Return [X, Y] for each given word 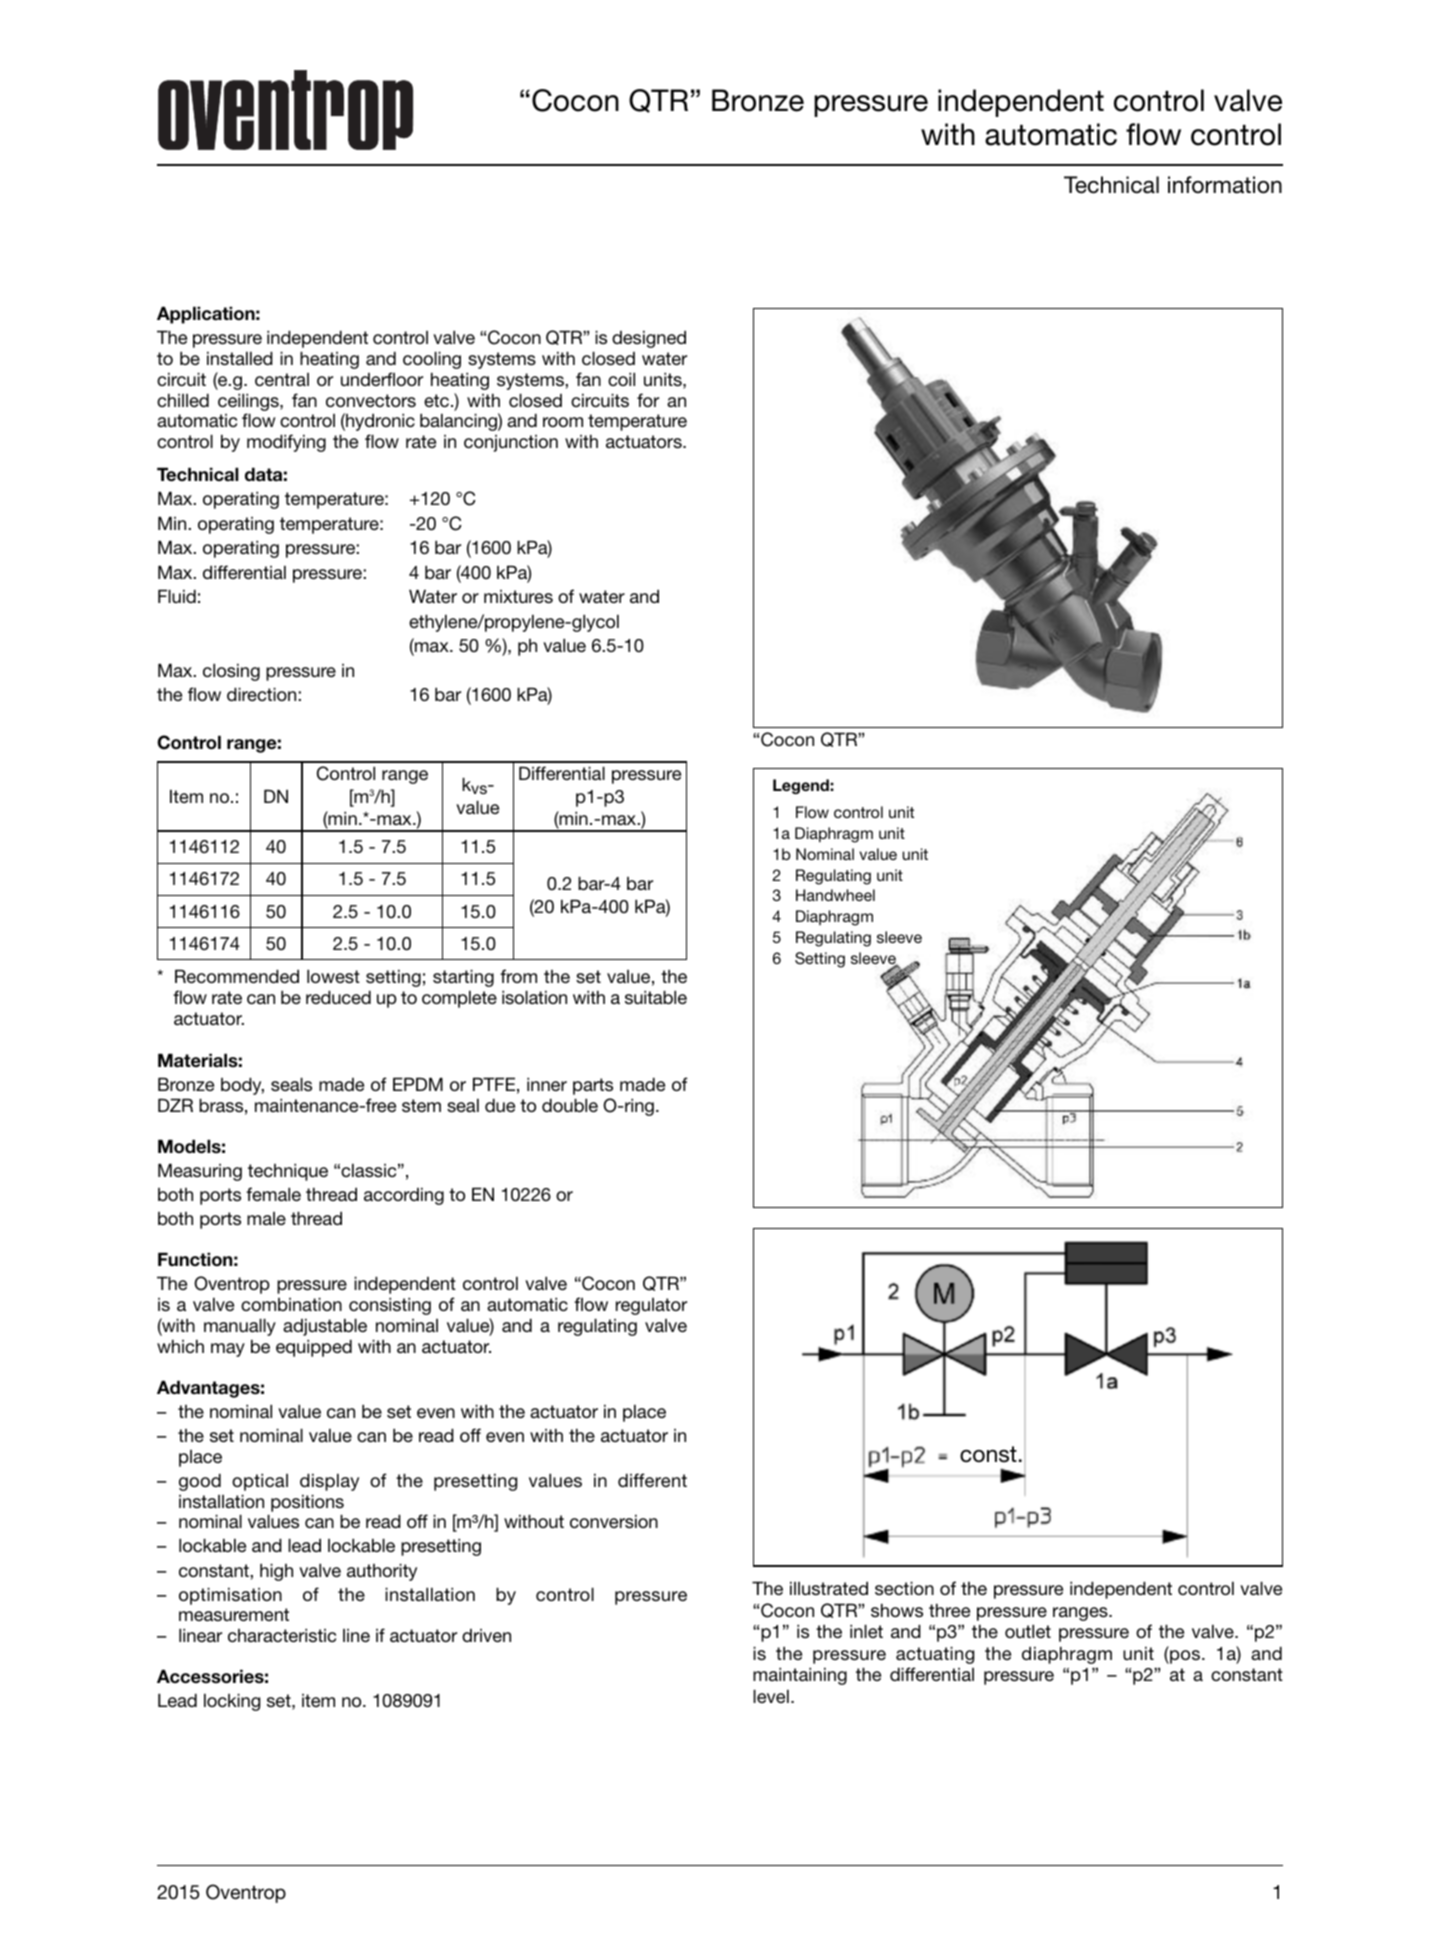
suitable [656, 997]
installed [240, 358]
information [1225, 185]
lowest [333, 976]
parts [593, 1086]
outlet [1028, 1631]
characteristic [282, 1635]
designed [649, 339]
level [771, 1696]
